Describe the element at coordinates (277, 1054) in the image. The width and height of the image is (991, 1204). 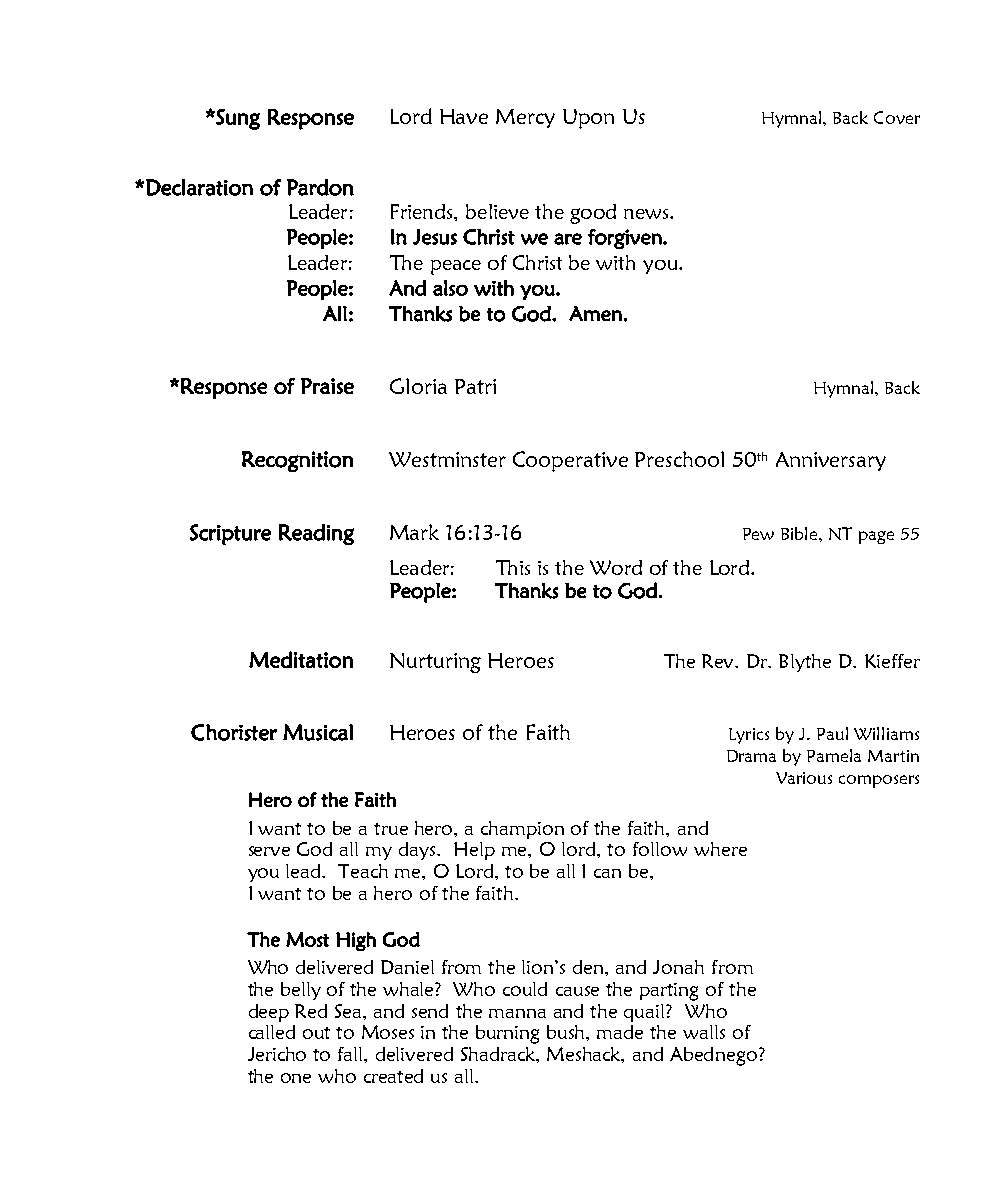
I see `Jericho` at that location.
